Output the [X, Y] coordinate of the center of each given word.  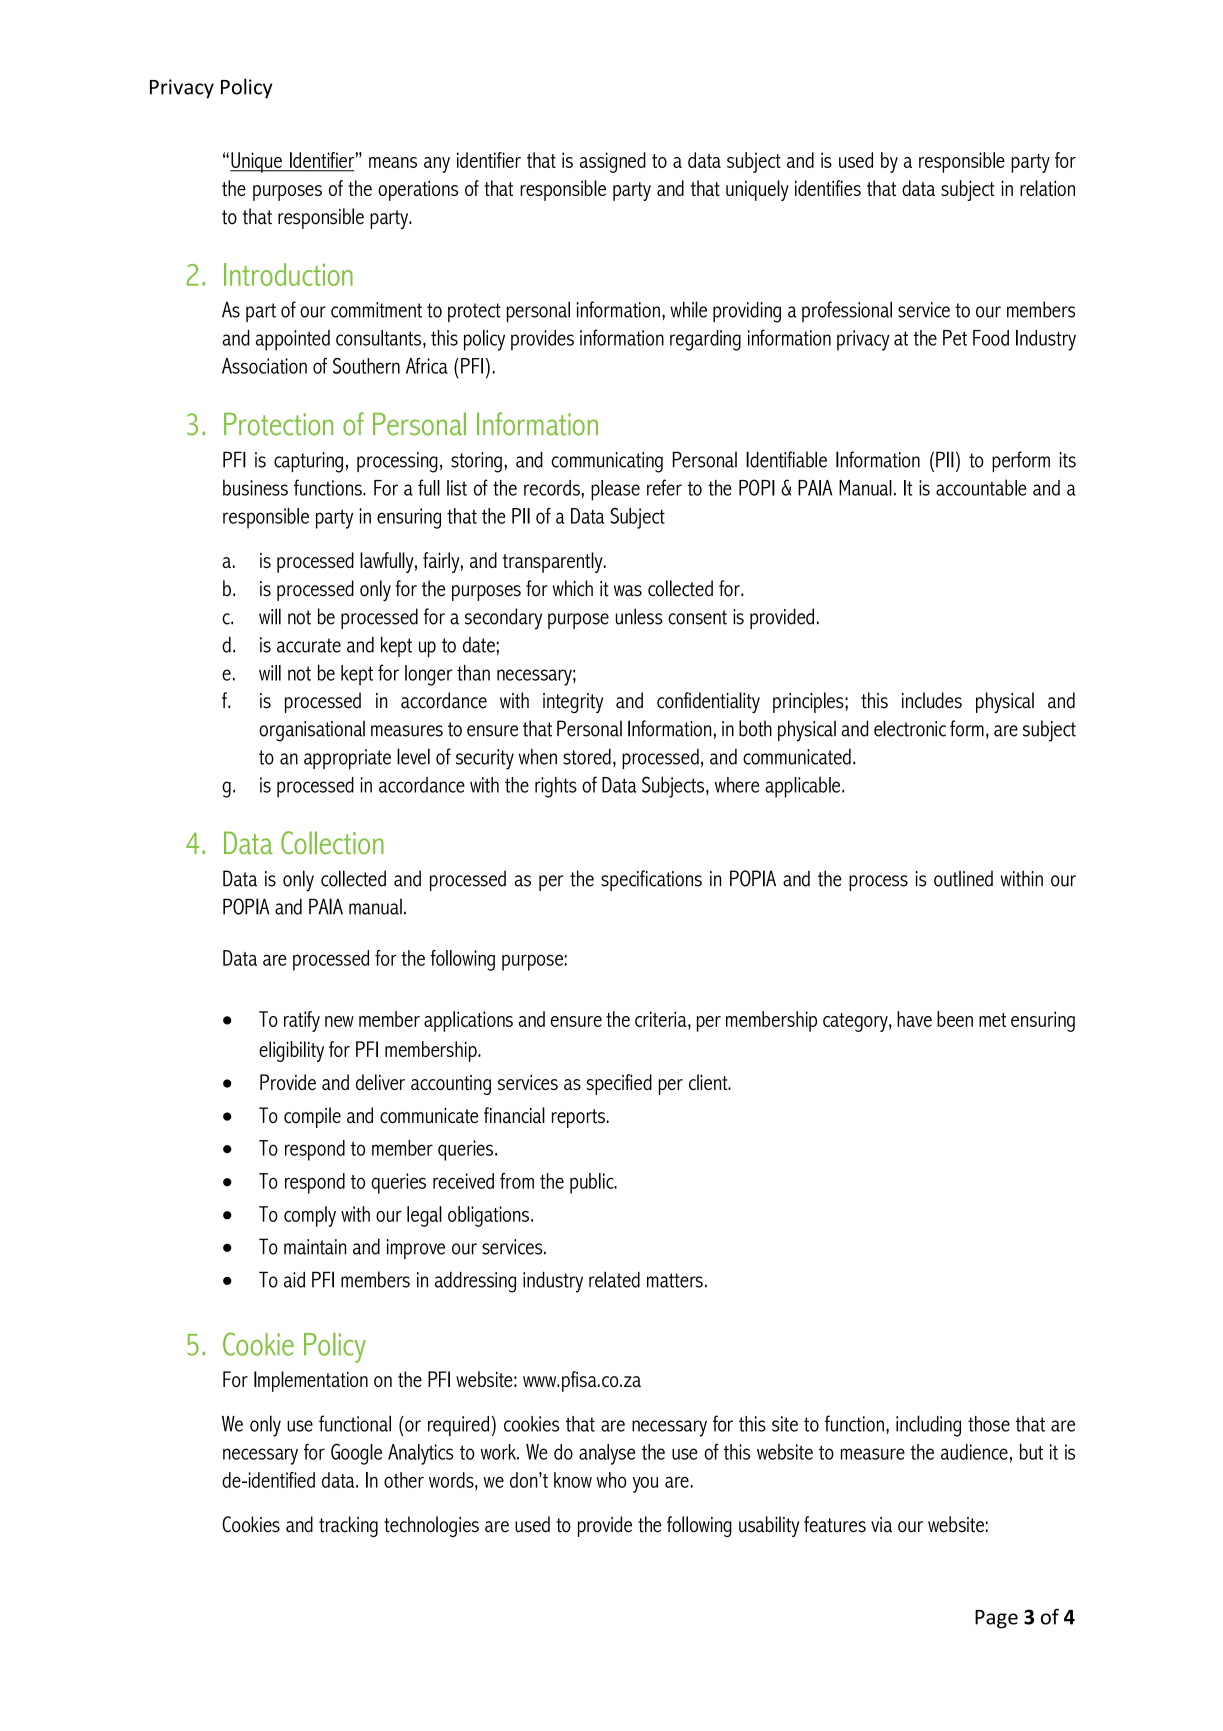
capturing [308, 462]
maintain [315, 1247]
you [645, 1485]
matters [675, 1280]
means [393, 162]
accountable [981, 487]
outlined [963, 878]
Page [996, 1619]
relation [1047, 188]
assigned [613, 162]
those [989, 1424]
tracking [348, 1526]
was [628, 591]
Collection [332, 843]
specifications [651, 880]
